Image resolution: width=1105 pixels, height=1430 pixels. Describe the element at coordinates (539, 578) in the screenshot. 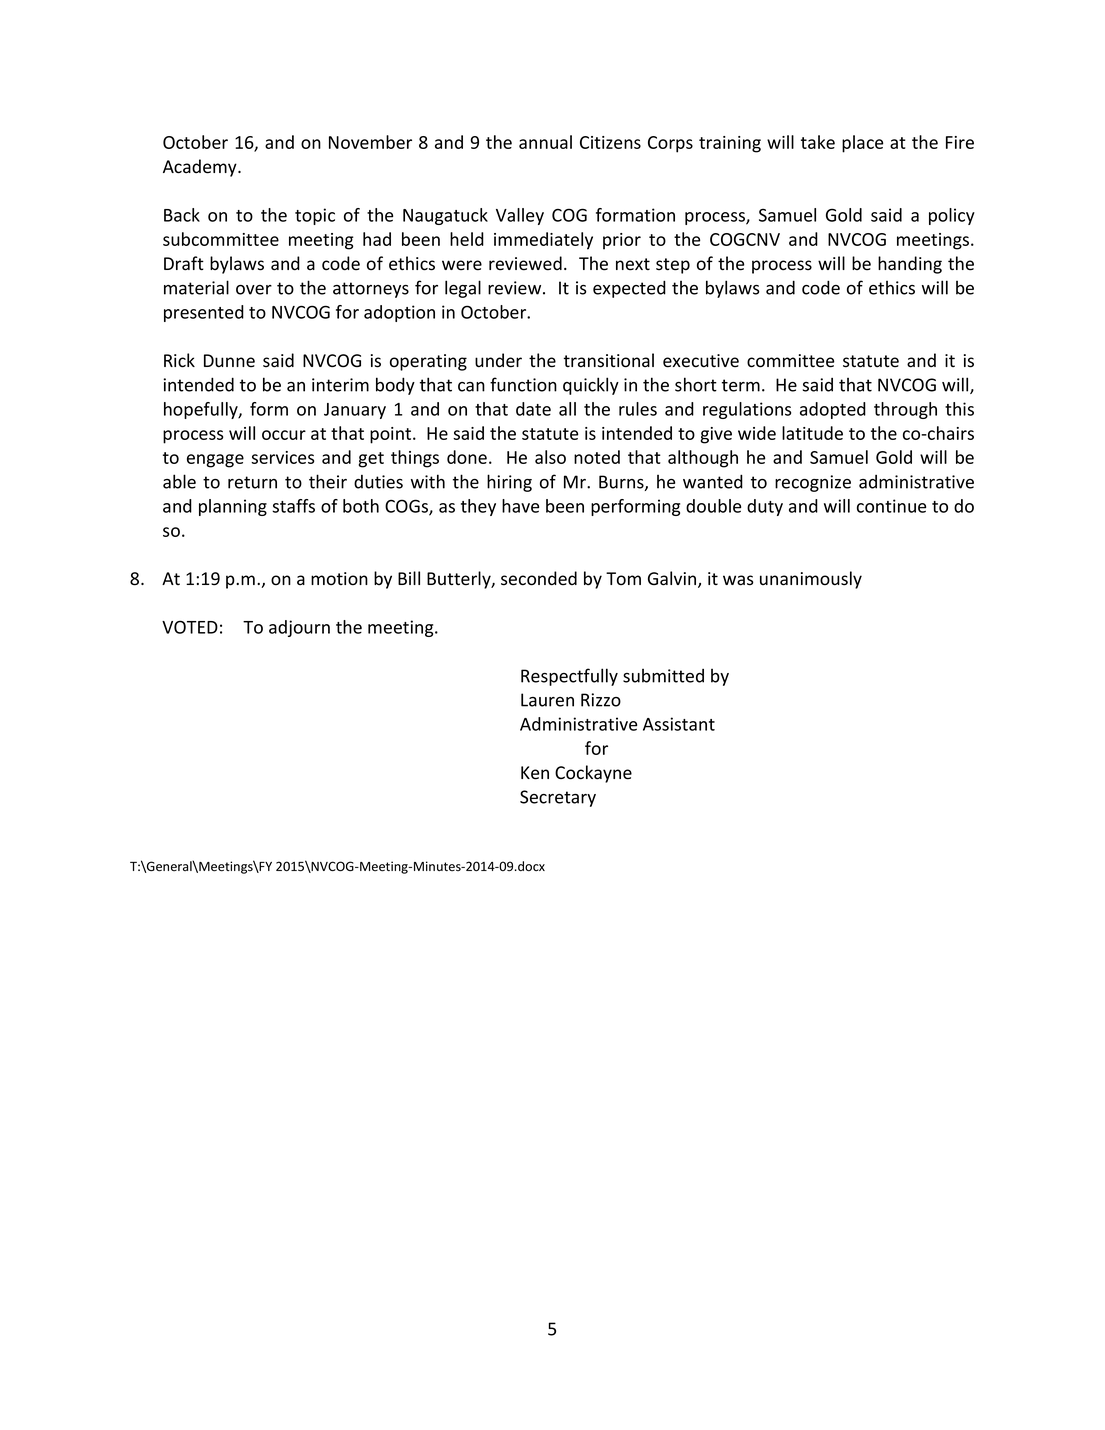

I see `seconded` at that location.
